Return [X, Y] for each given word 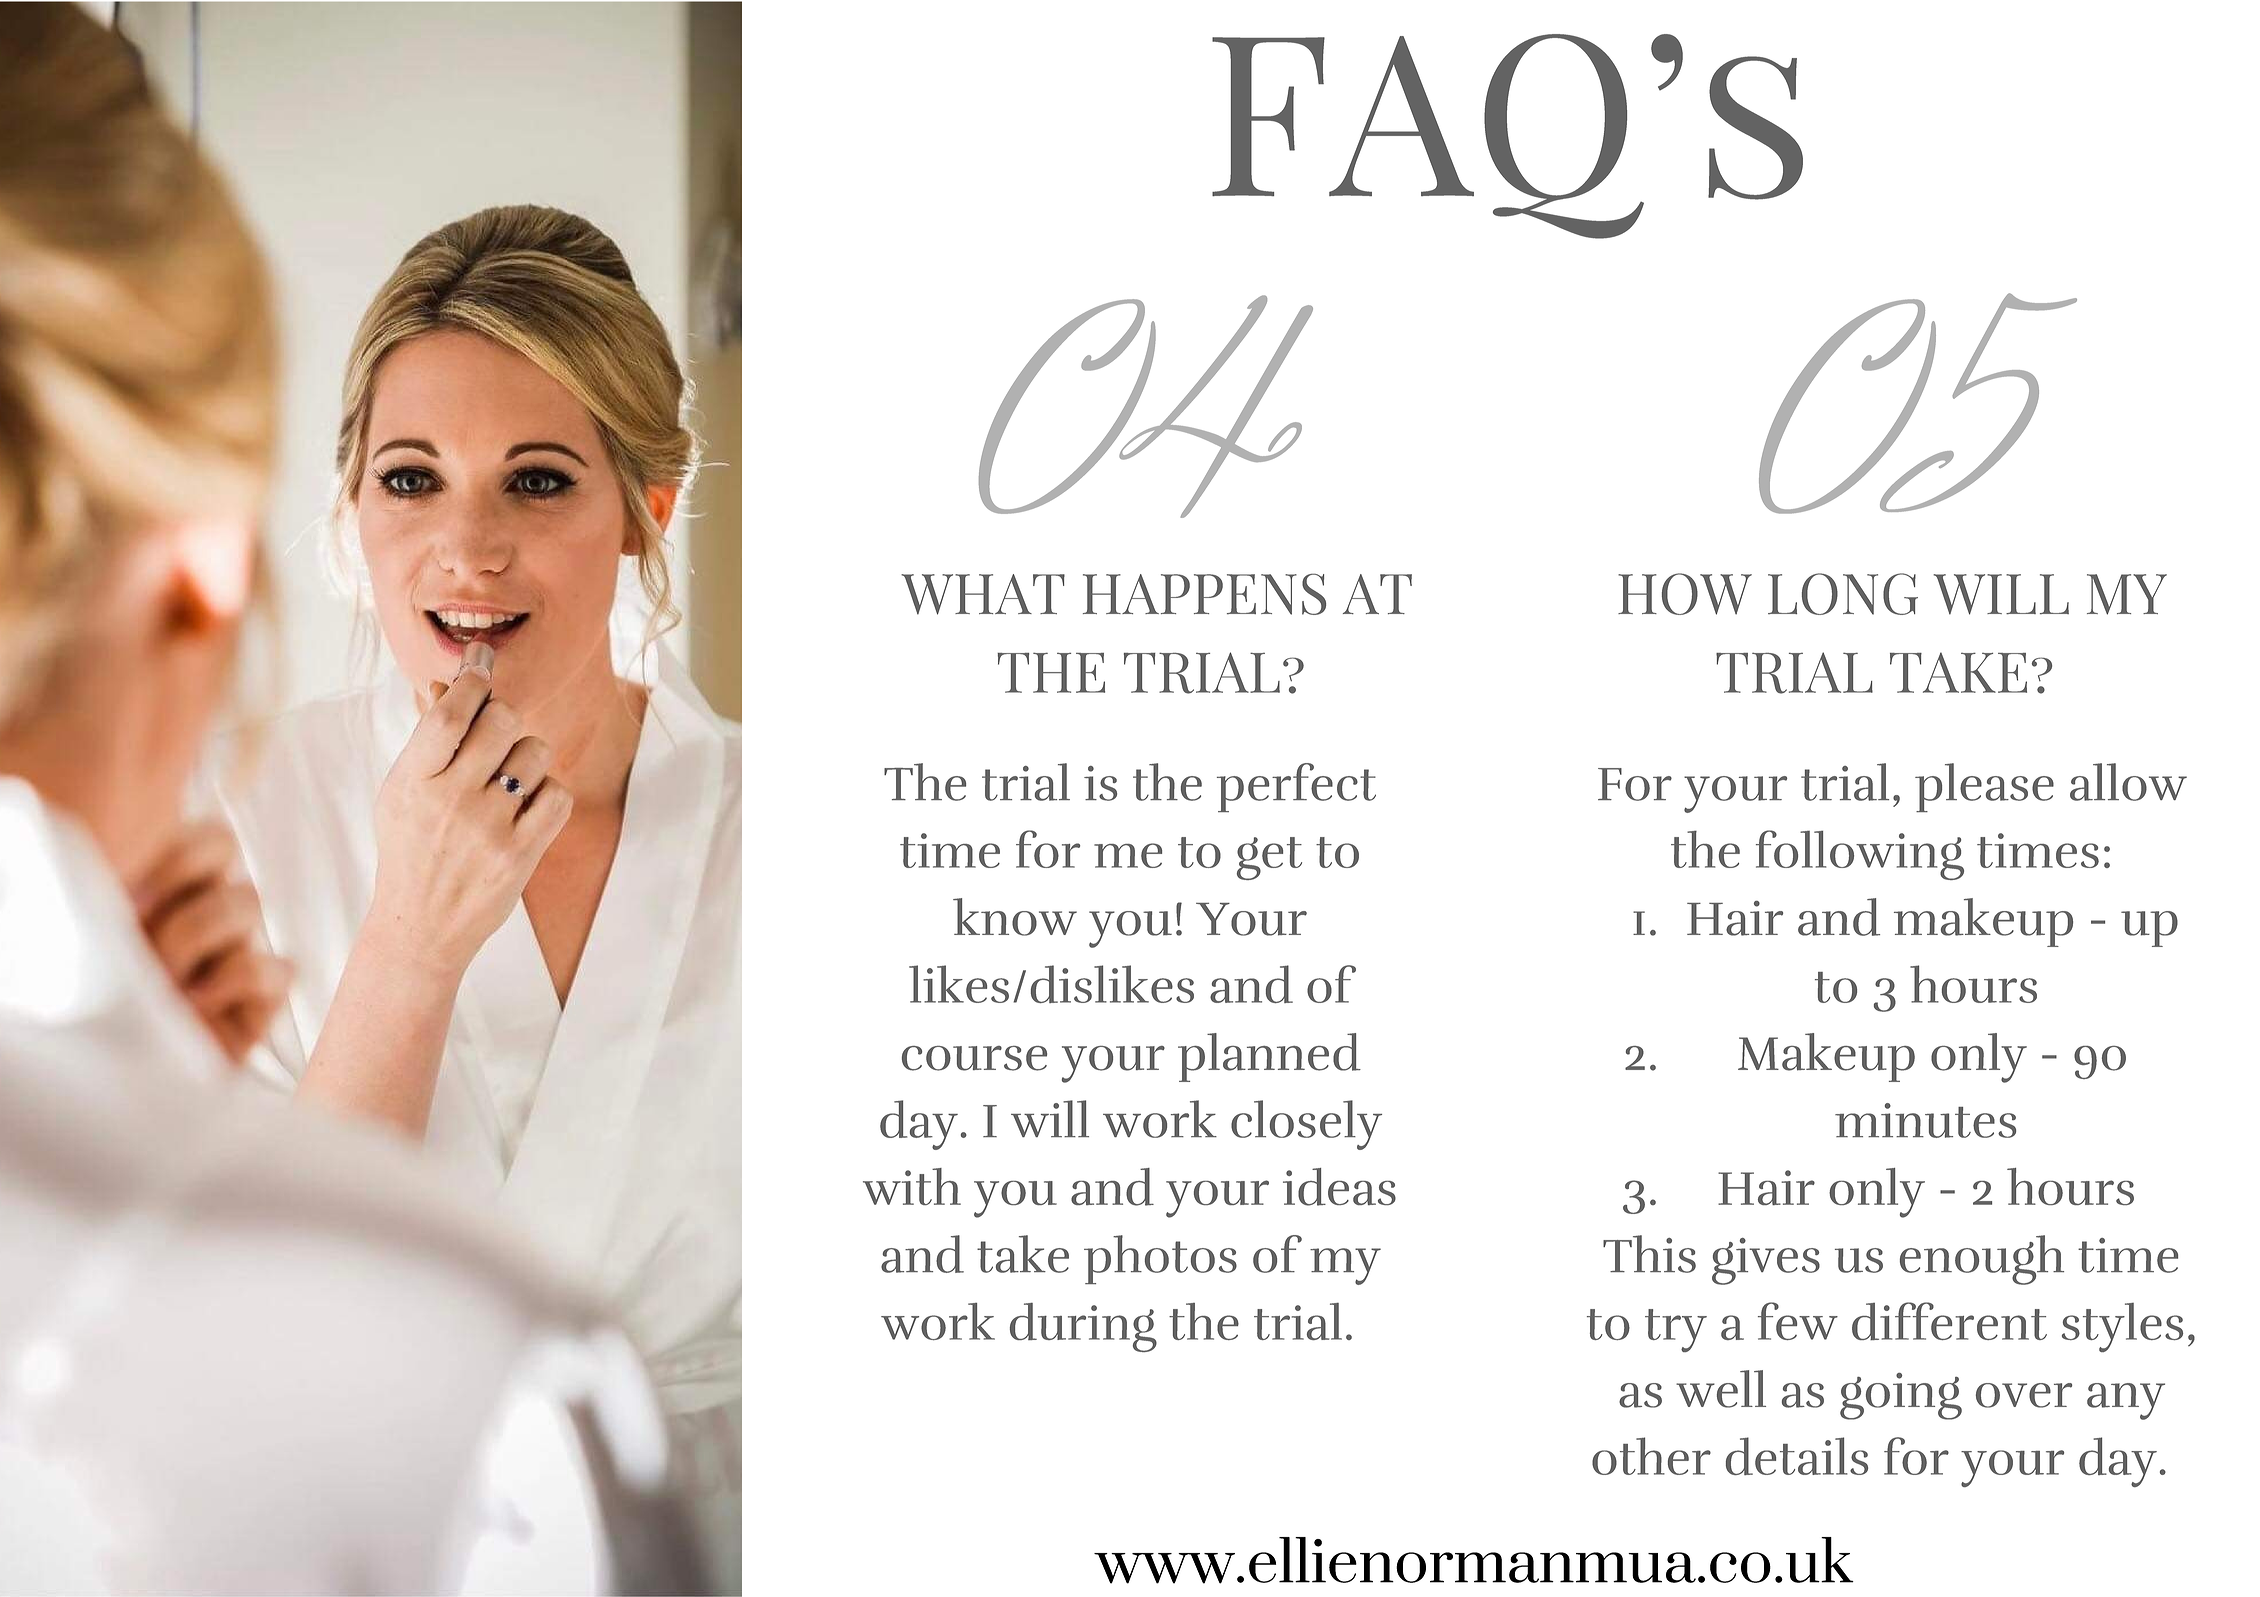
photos [1160, 1259]
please [1984, 787]
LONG [1843, 594]
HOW [1685, 594]
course [974, 1058]
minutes [1925, 1120]
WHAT [983, 594]
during [1083, 1327]
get [1269, 858]
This [1649, 1254]
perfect [1296, 787]
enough [1982, 1260]
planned [1269, 1057]
